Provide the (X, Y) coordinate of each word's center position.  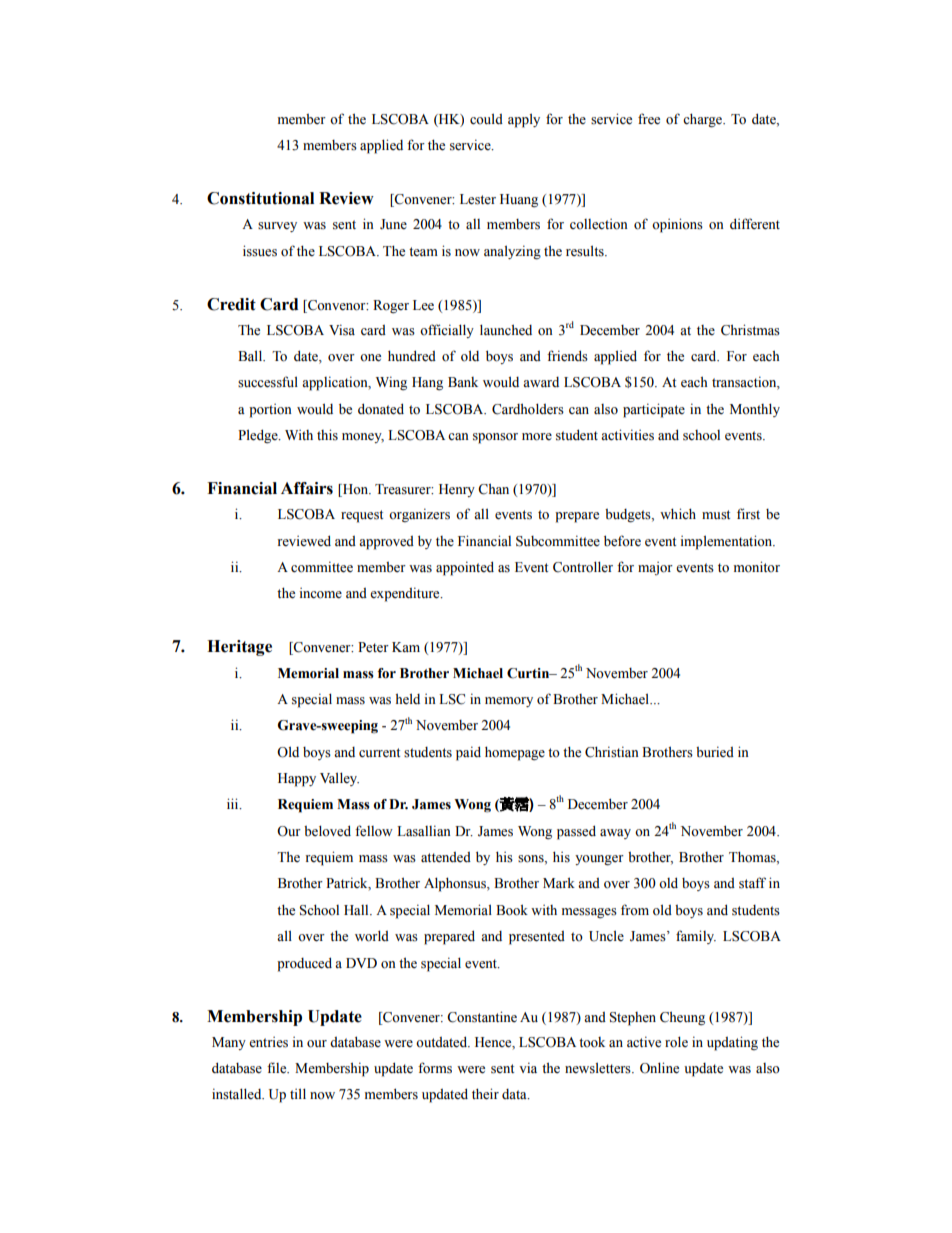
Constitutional (260, 198)
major (655, 568)
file (278, 1068)
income (321, 593)
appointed (465, 568)
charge (703, 120)
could (486, 119)
